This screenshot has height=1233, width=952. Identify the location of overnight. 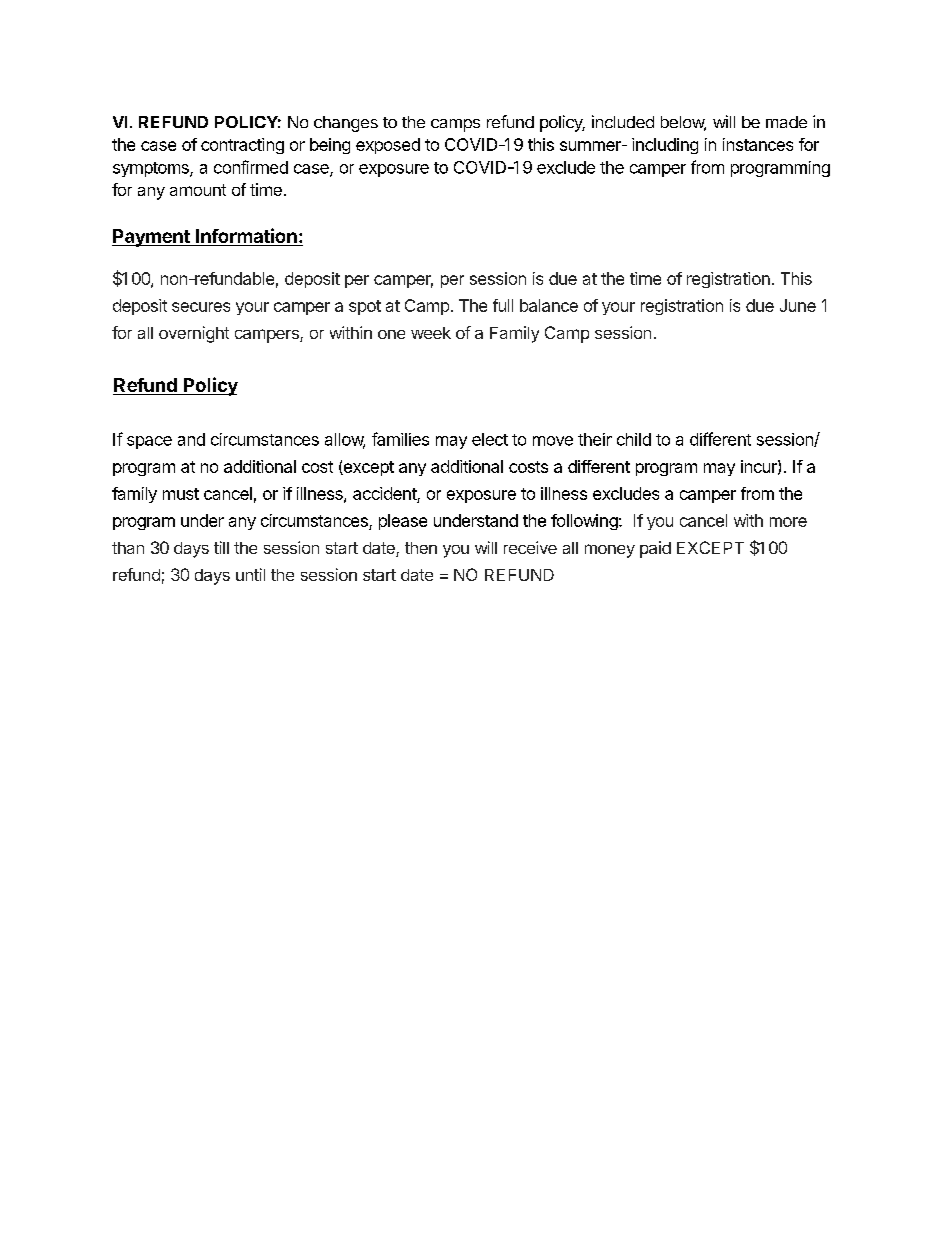
(194, 334).
